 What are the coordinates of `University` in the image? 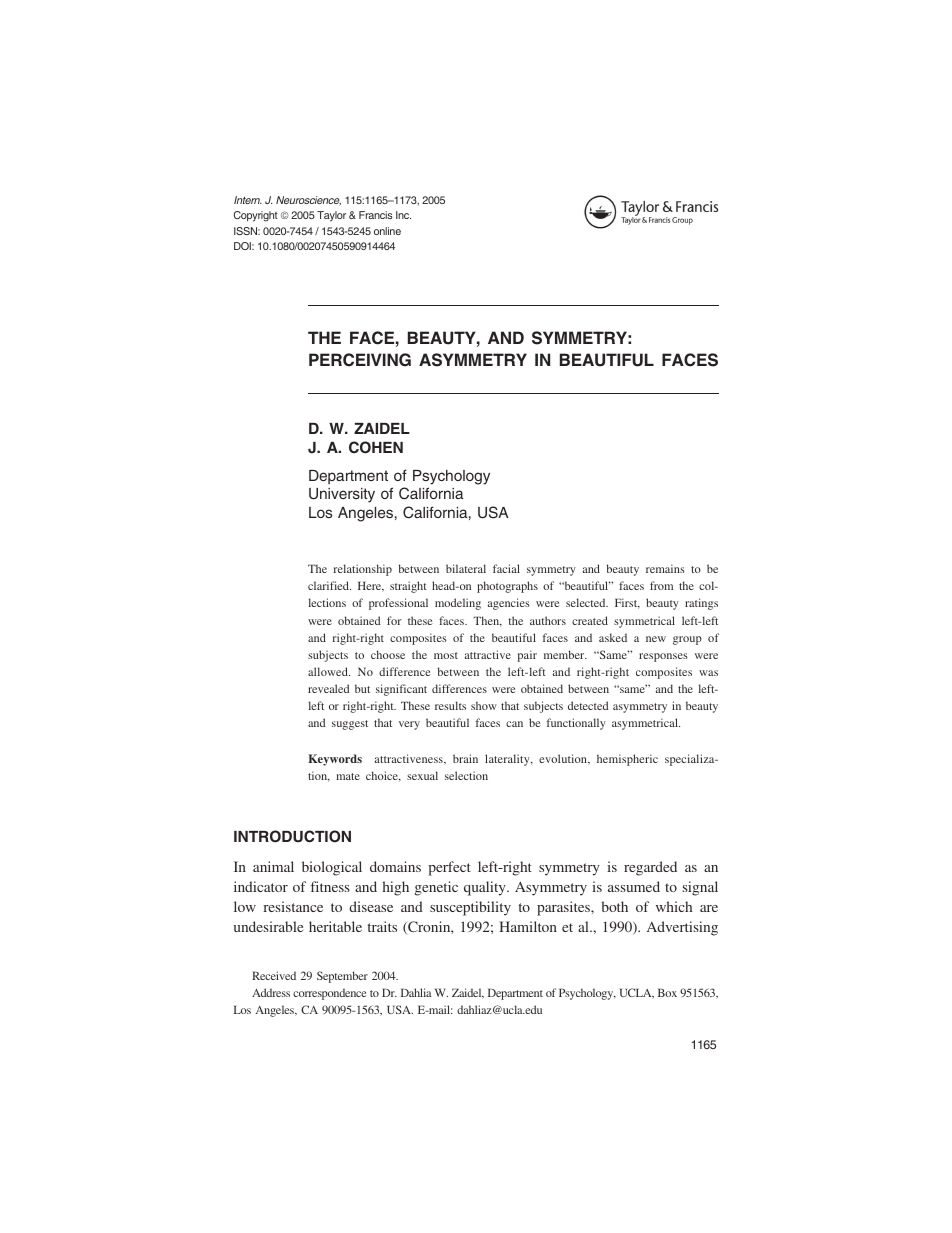 It's located at (342, 495).
